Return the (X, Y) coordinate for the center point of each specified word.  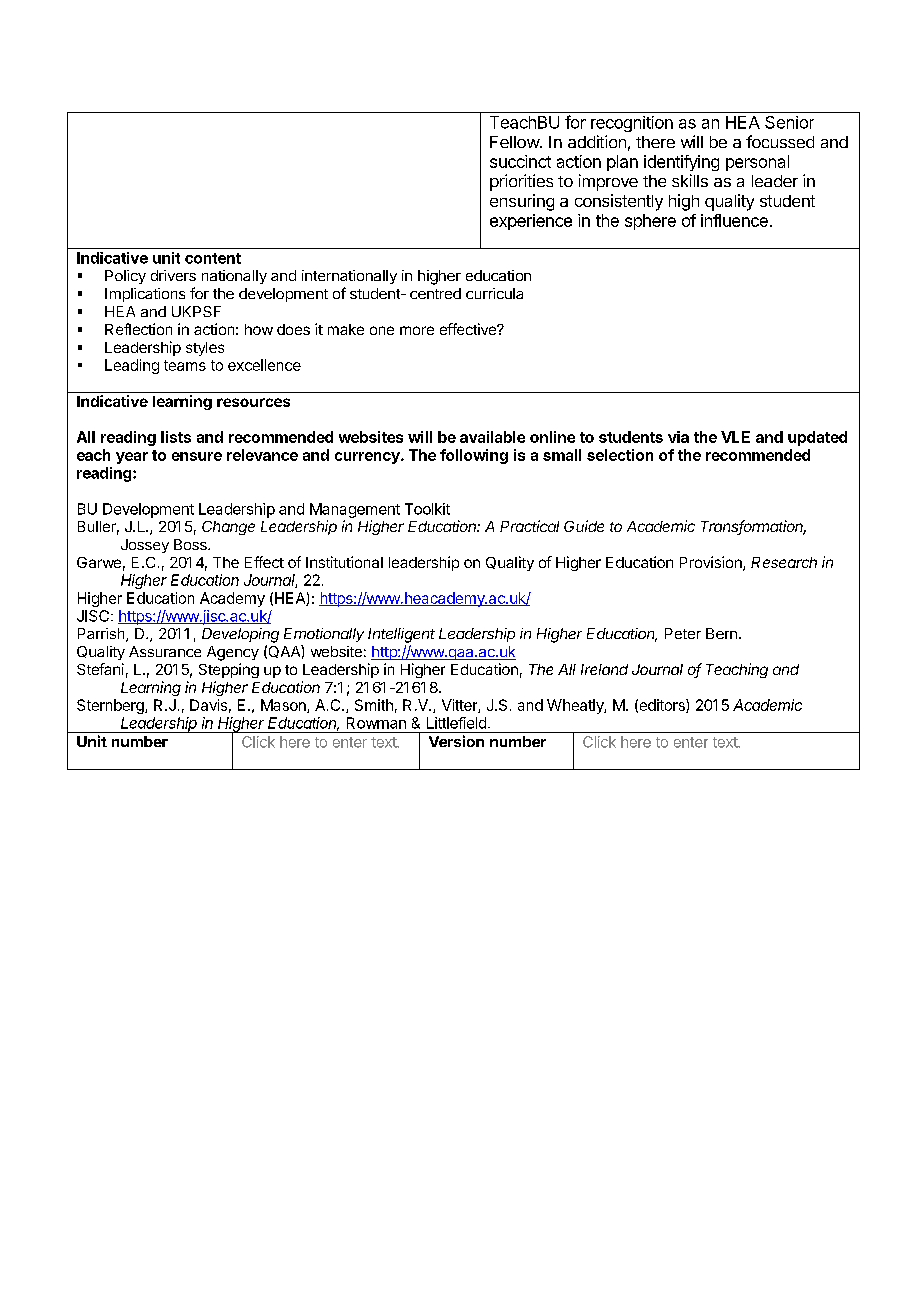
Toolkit (427, 509)
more (417, 330)
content (213, 258)
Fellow (515, 142)
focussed (780, 141)
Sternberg (111, 706)
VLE (735, 437)
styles (205, 349)
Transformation (753, 527)
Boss (191, 544)
